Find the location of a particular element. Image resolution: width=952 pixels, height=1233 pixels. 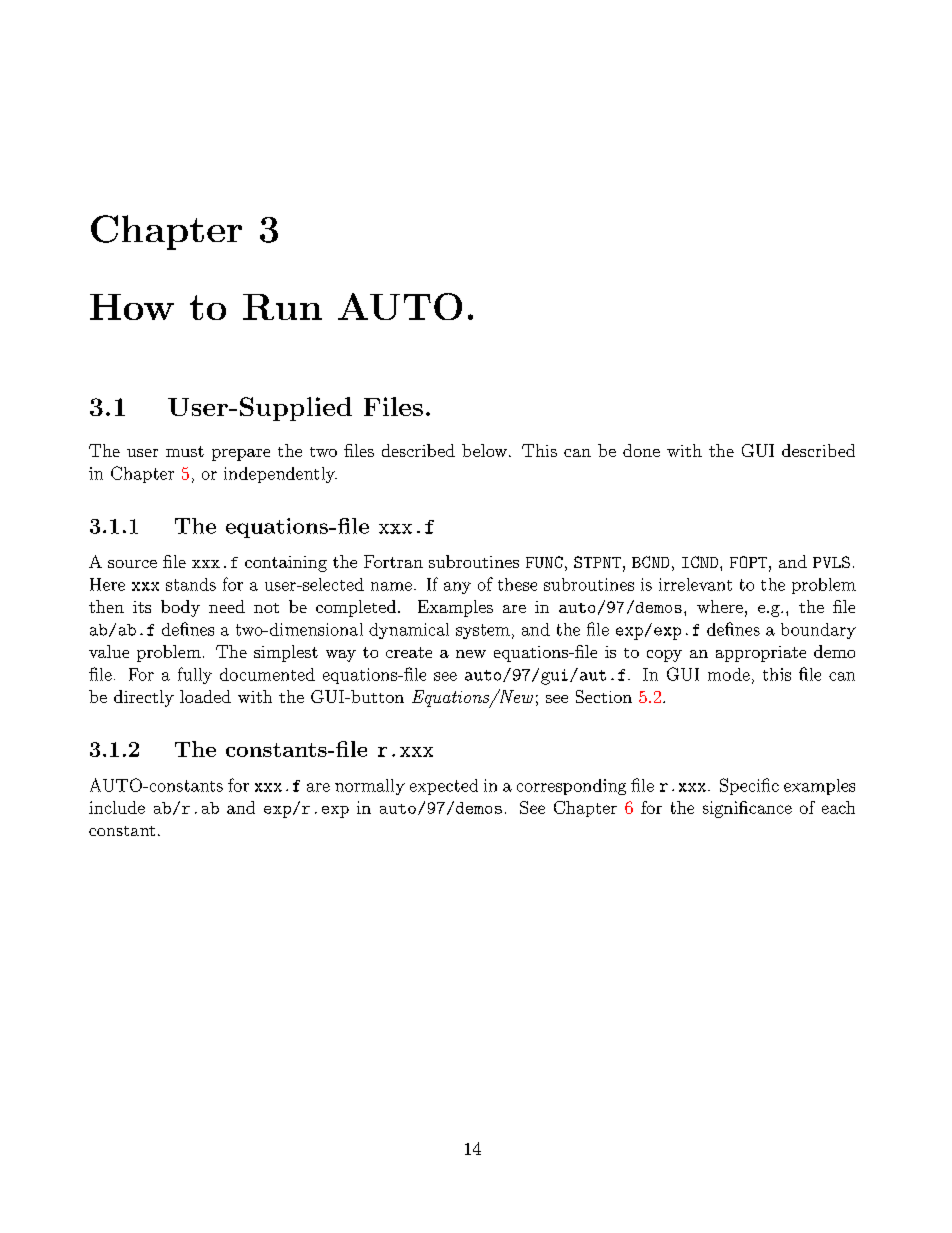

irrelevant is located at coordinates (695, 584).
